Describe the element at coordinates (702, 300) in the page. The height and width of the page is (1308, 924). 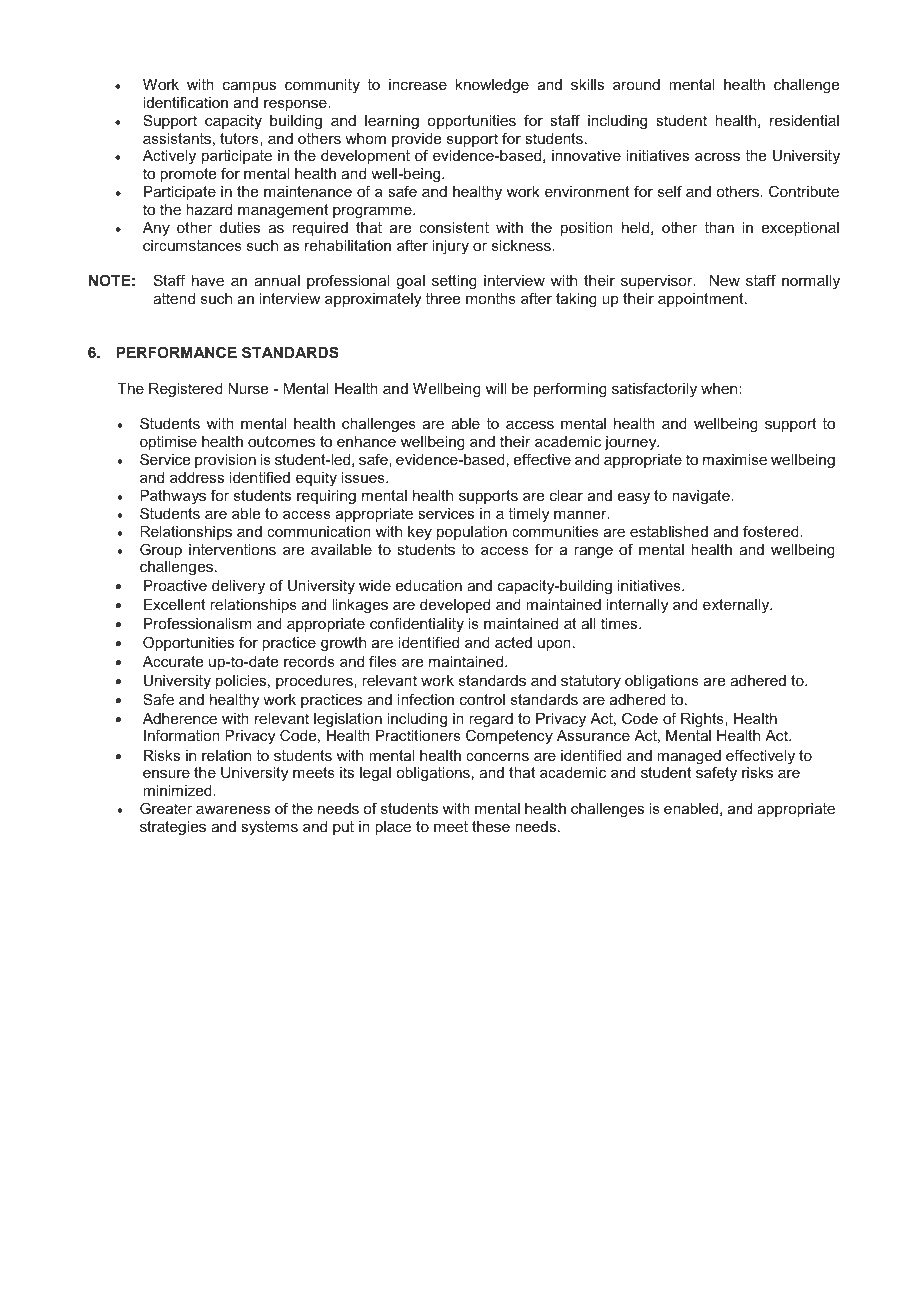
I see `appointment` at that location.
